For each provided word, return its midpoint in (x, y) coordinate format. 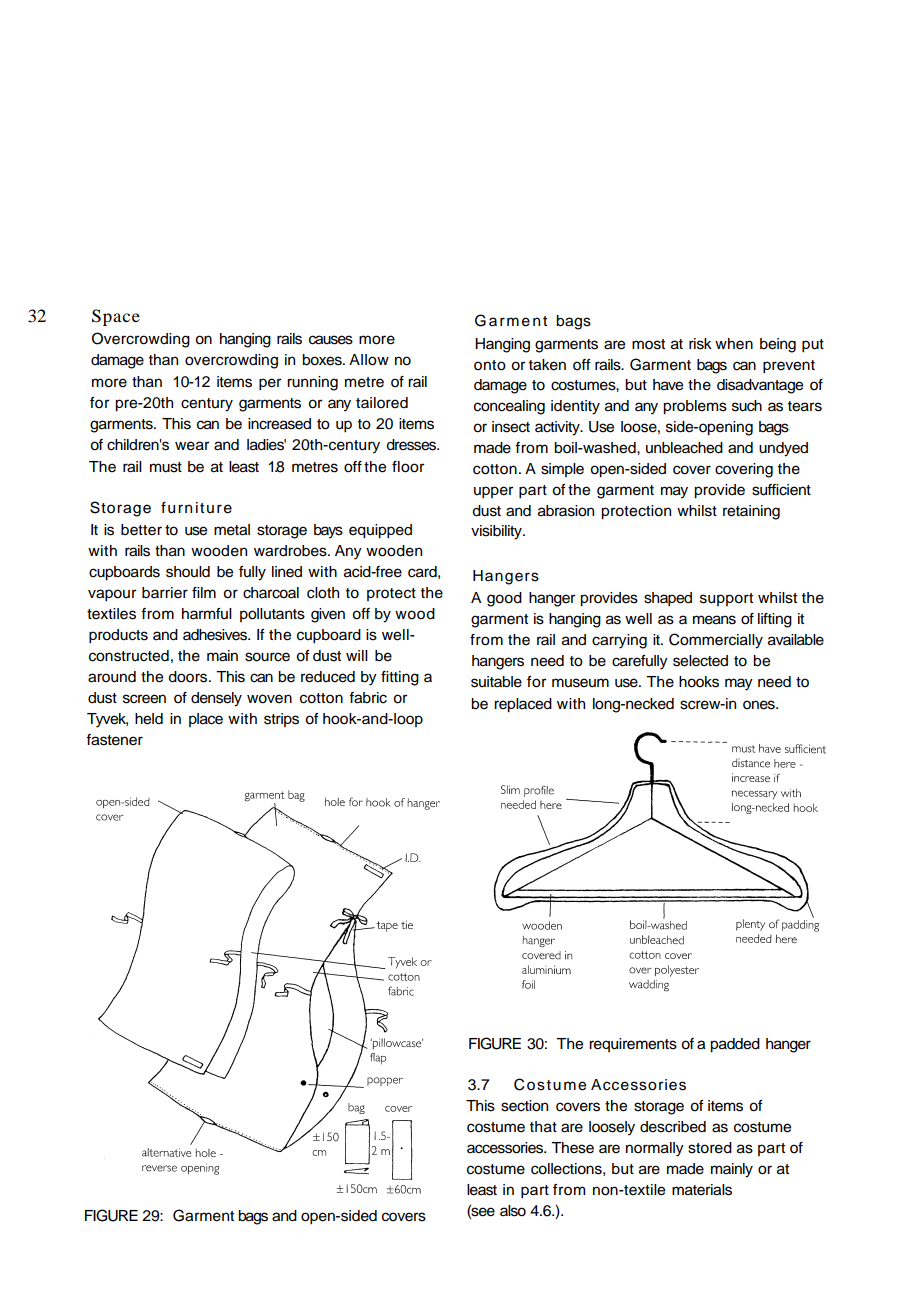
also (513, 1211)
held (149, 719)
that (543, 1127)
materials (702, 1190)
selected (700, 661)
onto (490, 365)
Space (116, 317)
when (734, 344)
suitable (496, 682)
